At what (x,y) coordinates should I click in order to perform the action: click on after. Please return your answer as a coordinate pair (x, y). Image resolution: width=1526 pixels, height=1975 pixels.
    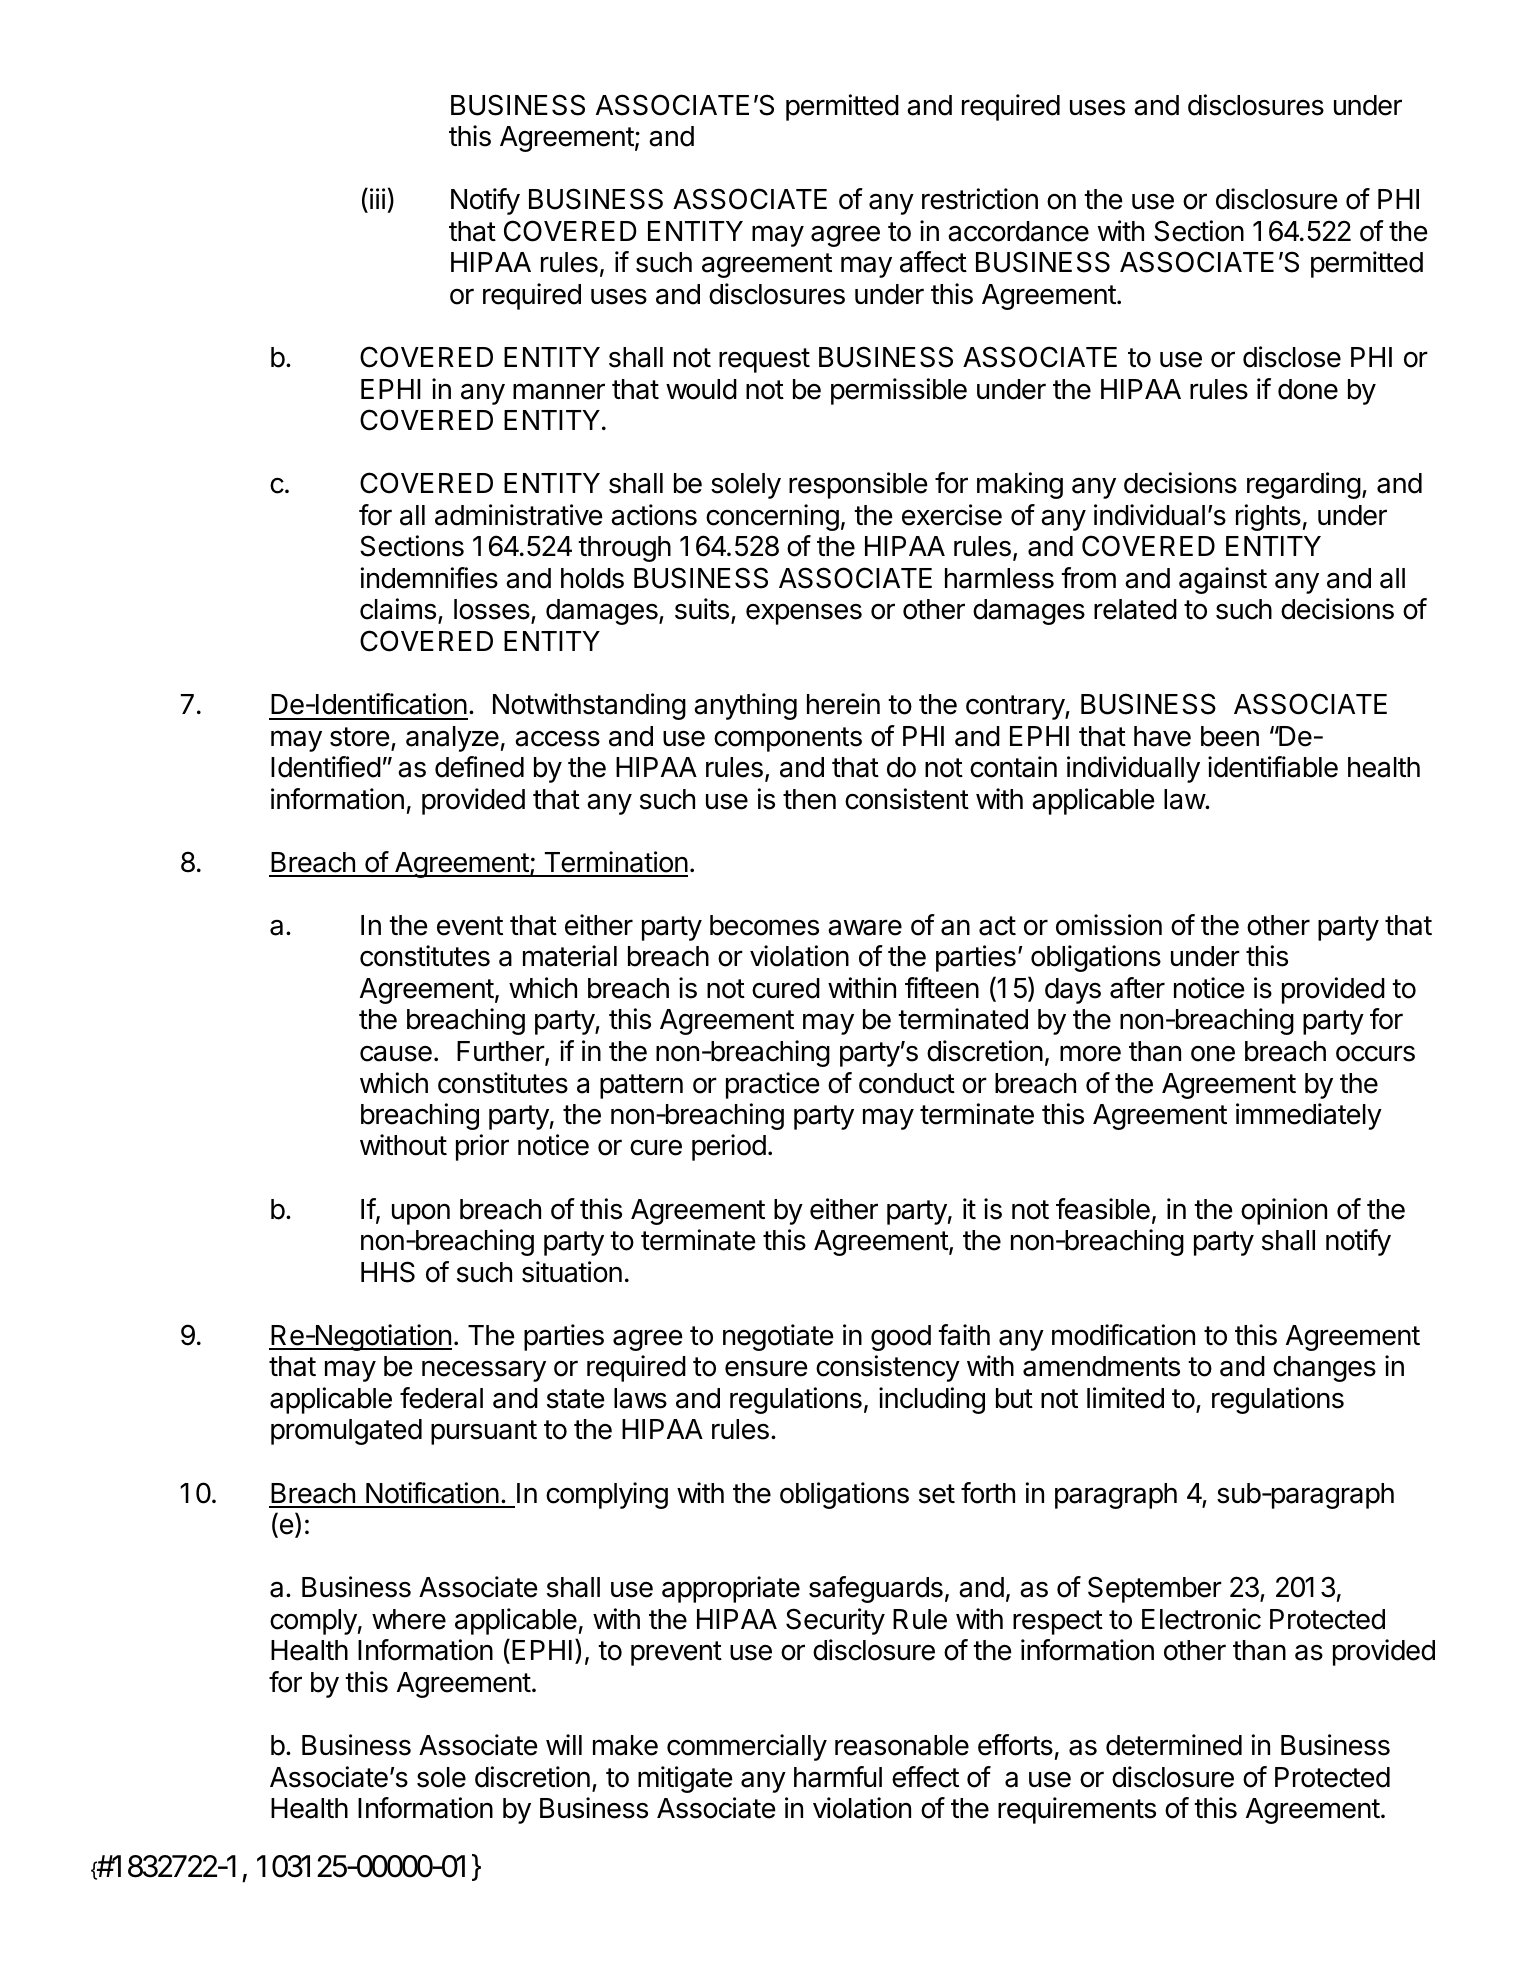
    Looking at the image, I should click on (1137, 988).
